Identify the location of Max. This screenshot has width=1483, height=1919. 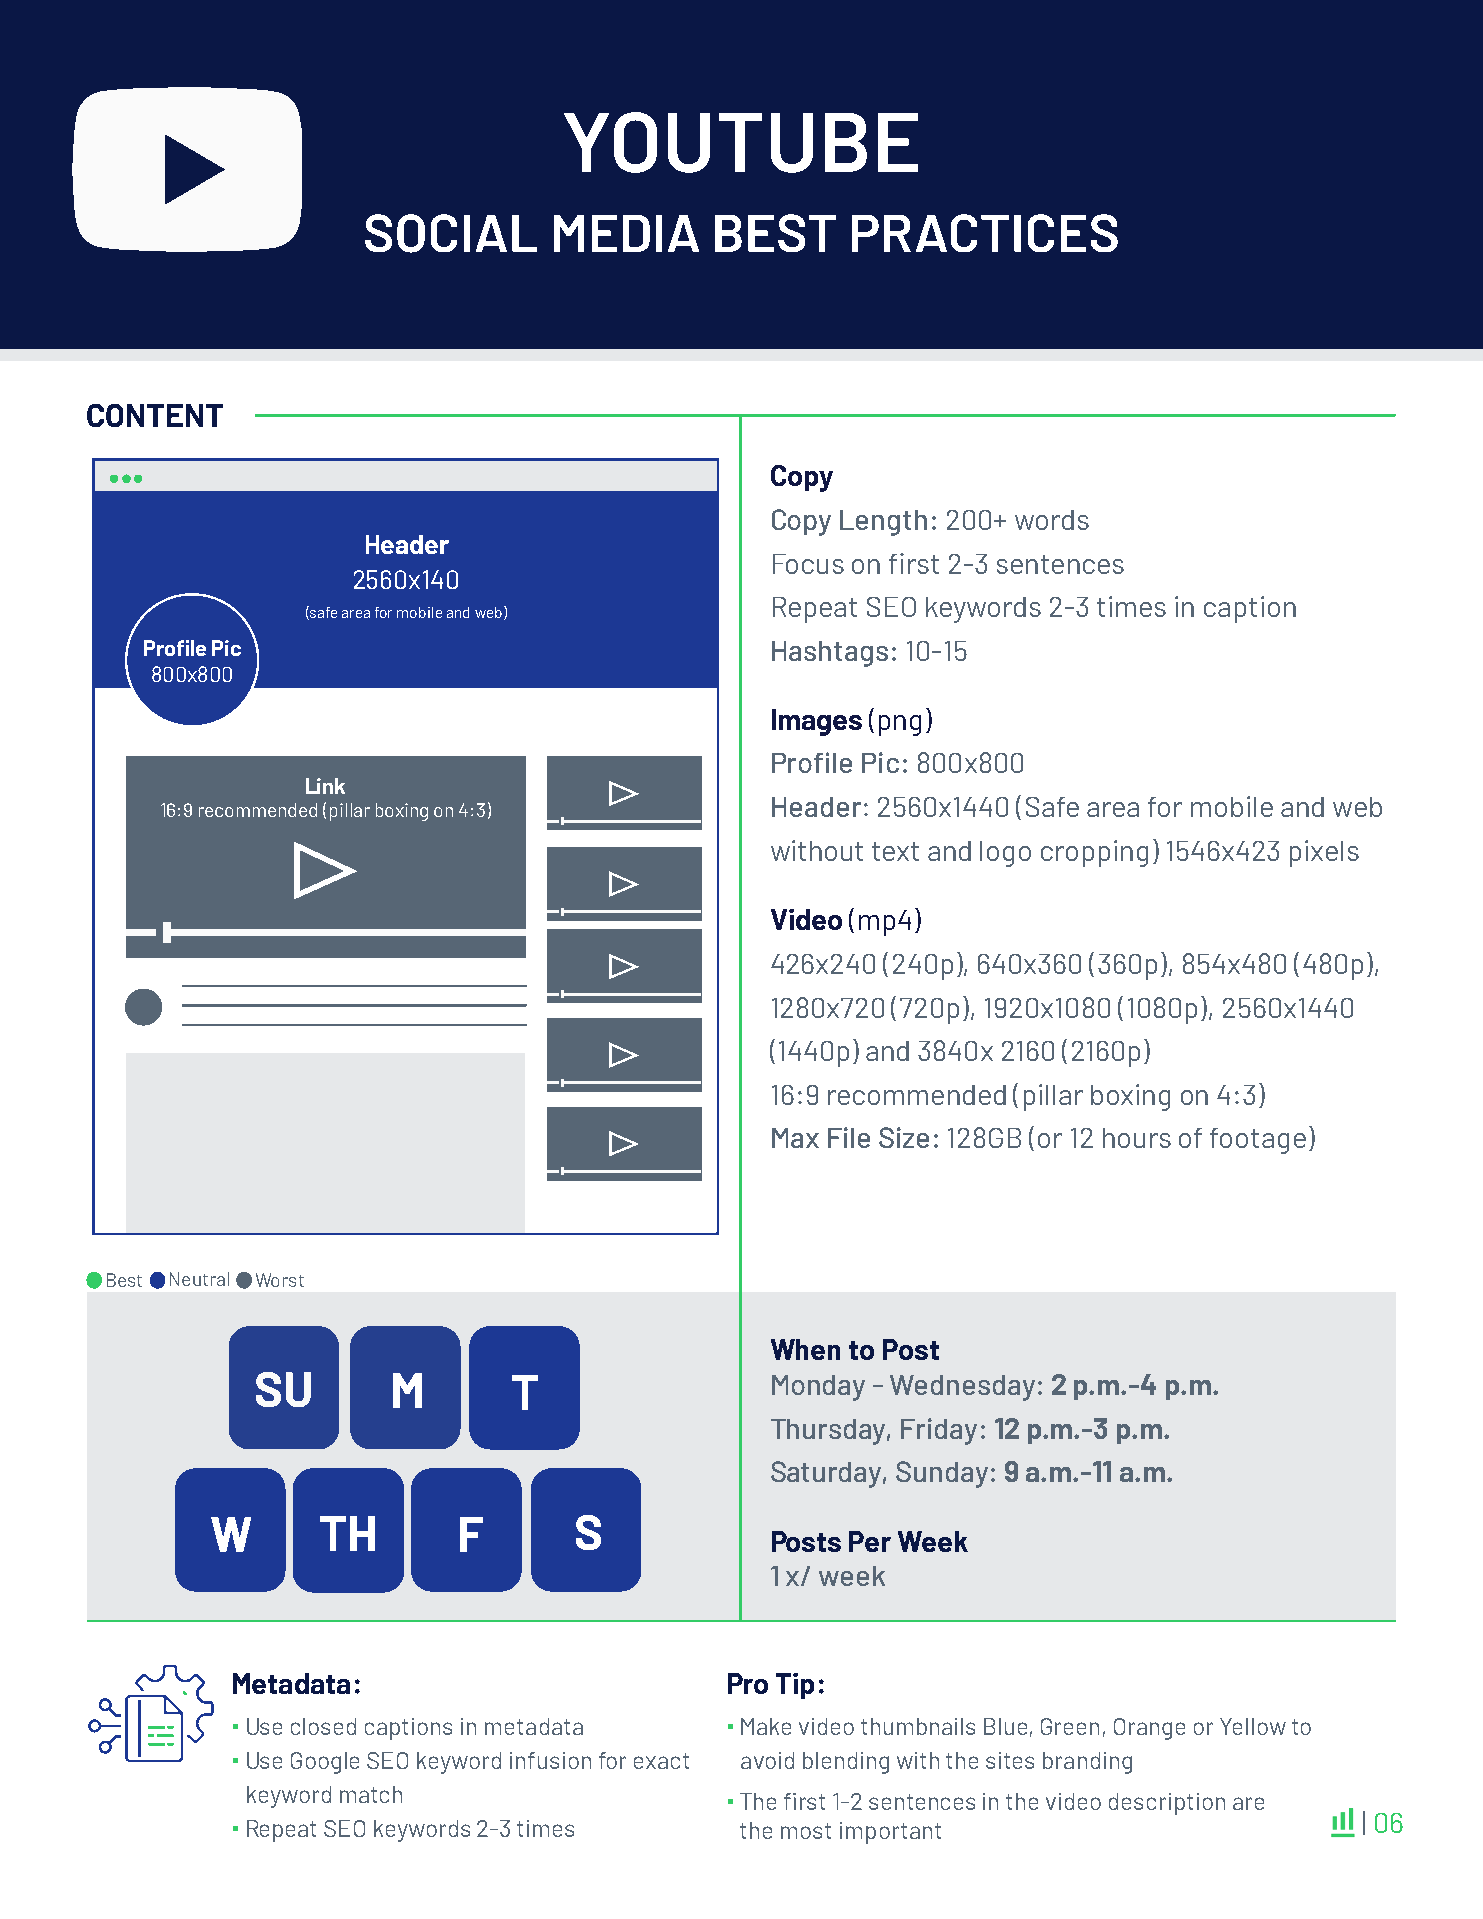
(795, 1138).
